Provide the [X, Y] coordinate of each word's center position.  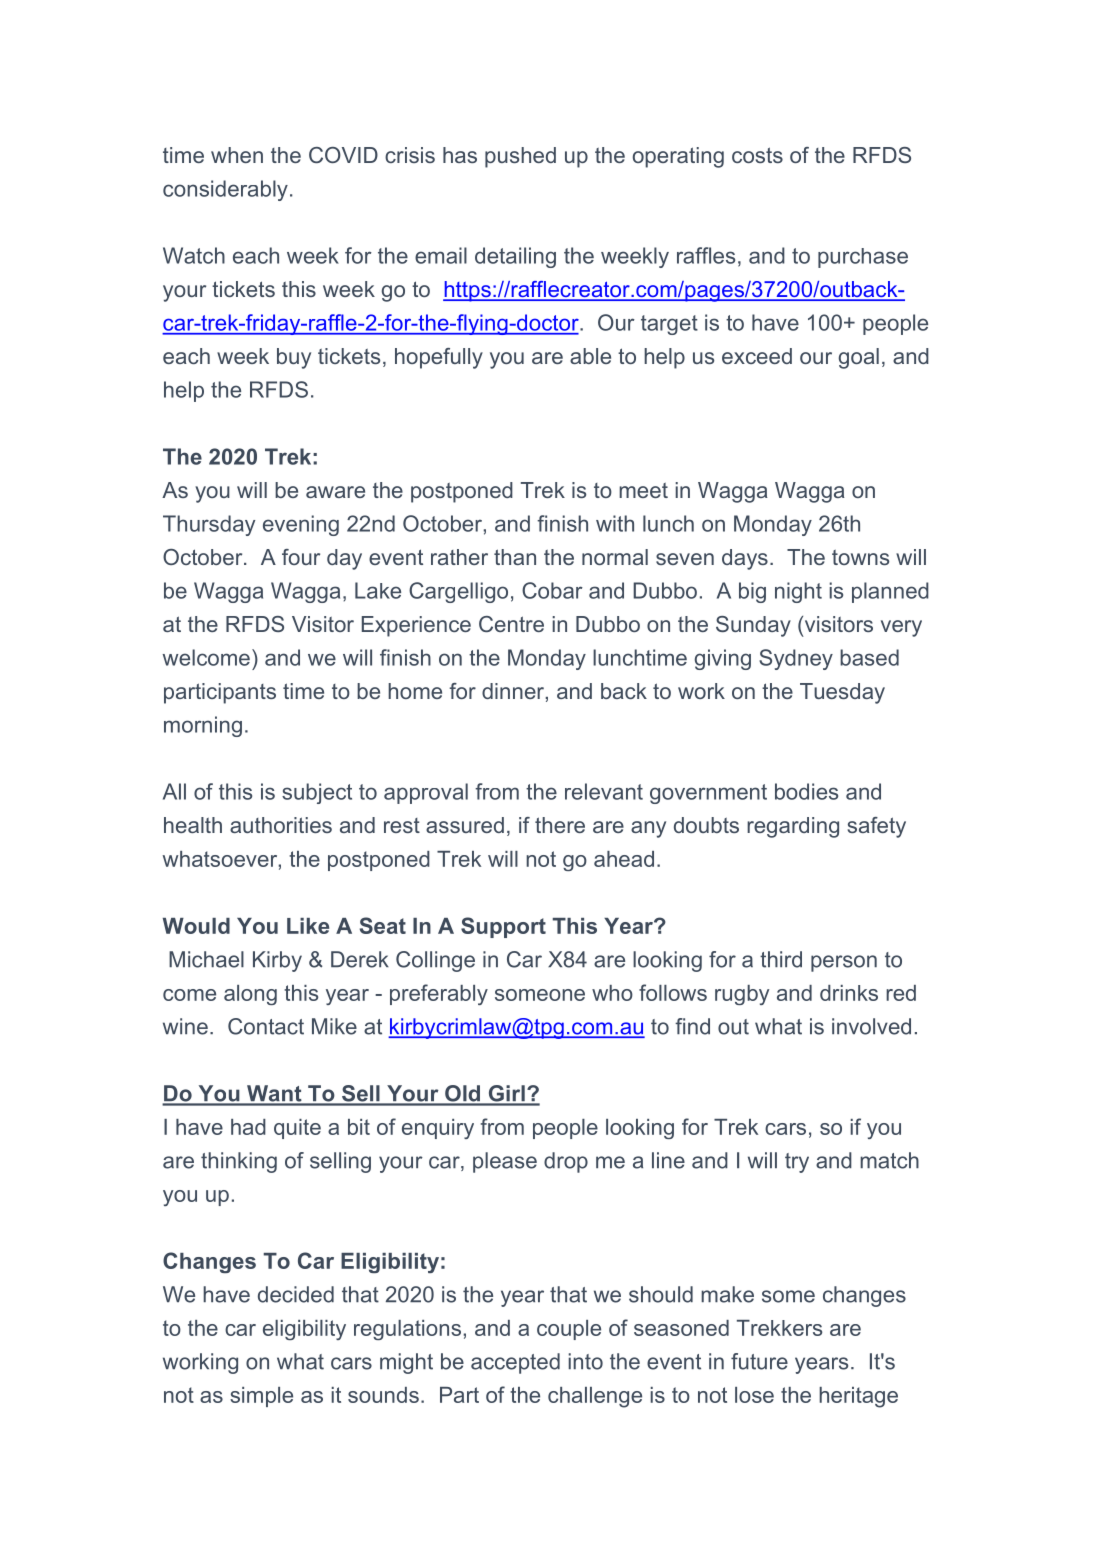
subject [317, 793]
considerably [225, 190]
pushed [520, 157]
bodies [806, 791]
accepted [515, 1363]
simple [261, 1397]
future [759, 1361]
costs [757, 155]
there [560, 825]
